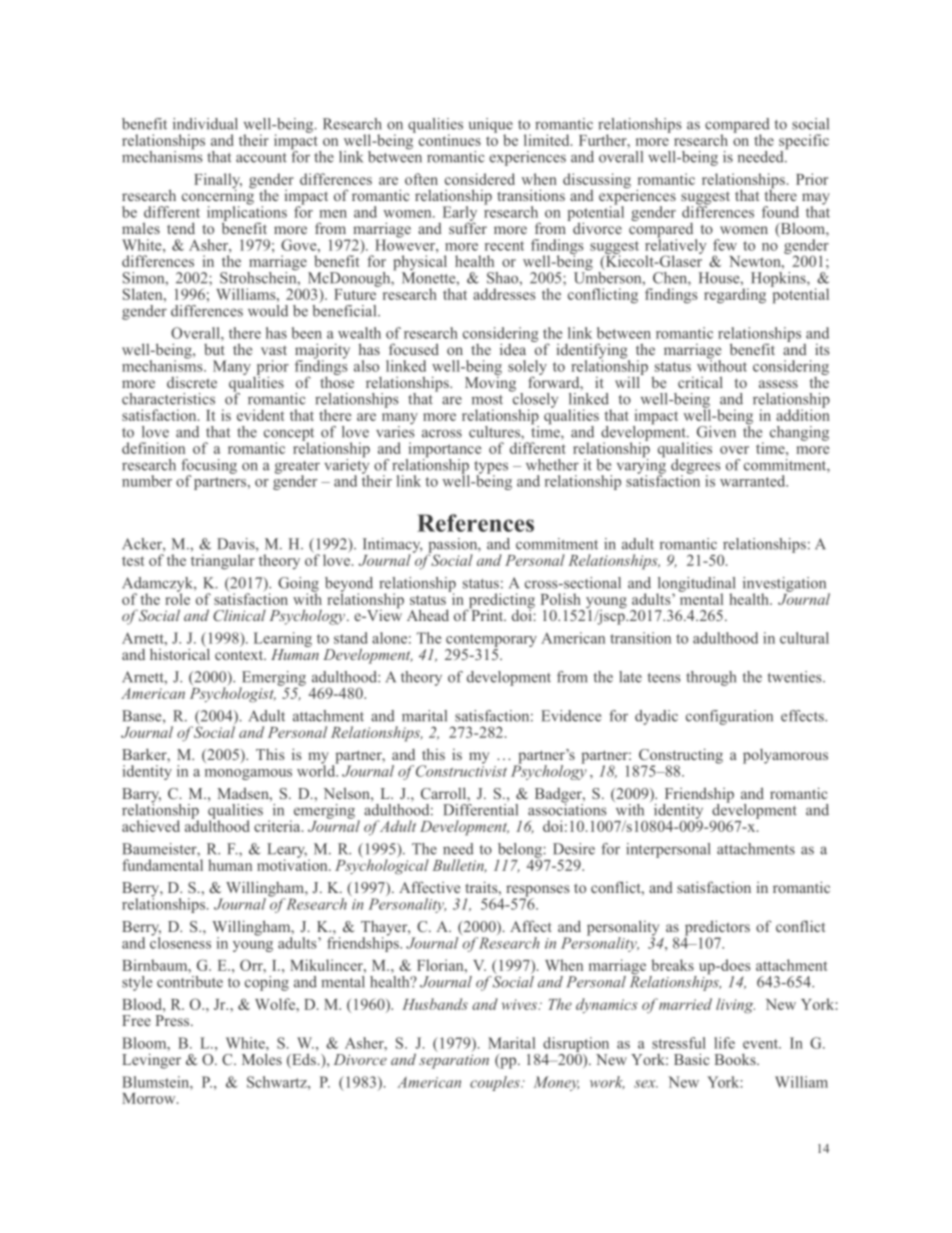 The width and height of the screenshot is (952, 1233). What do you see at coordinates (488, 614) in the screenshot?
I see `Print` at bounding box center [488, 614].
